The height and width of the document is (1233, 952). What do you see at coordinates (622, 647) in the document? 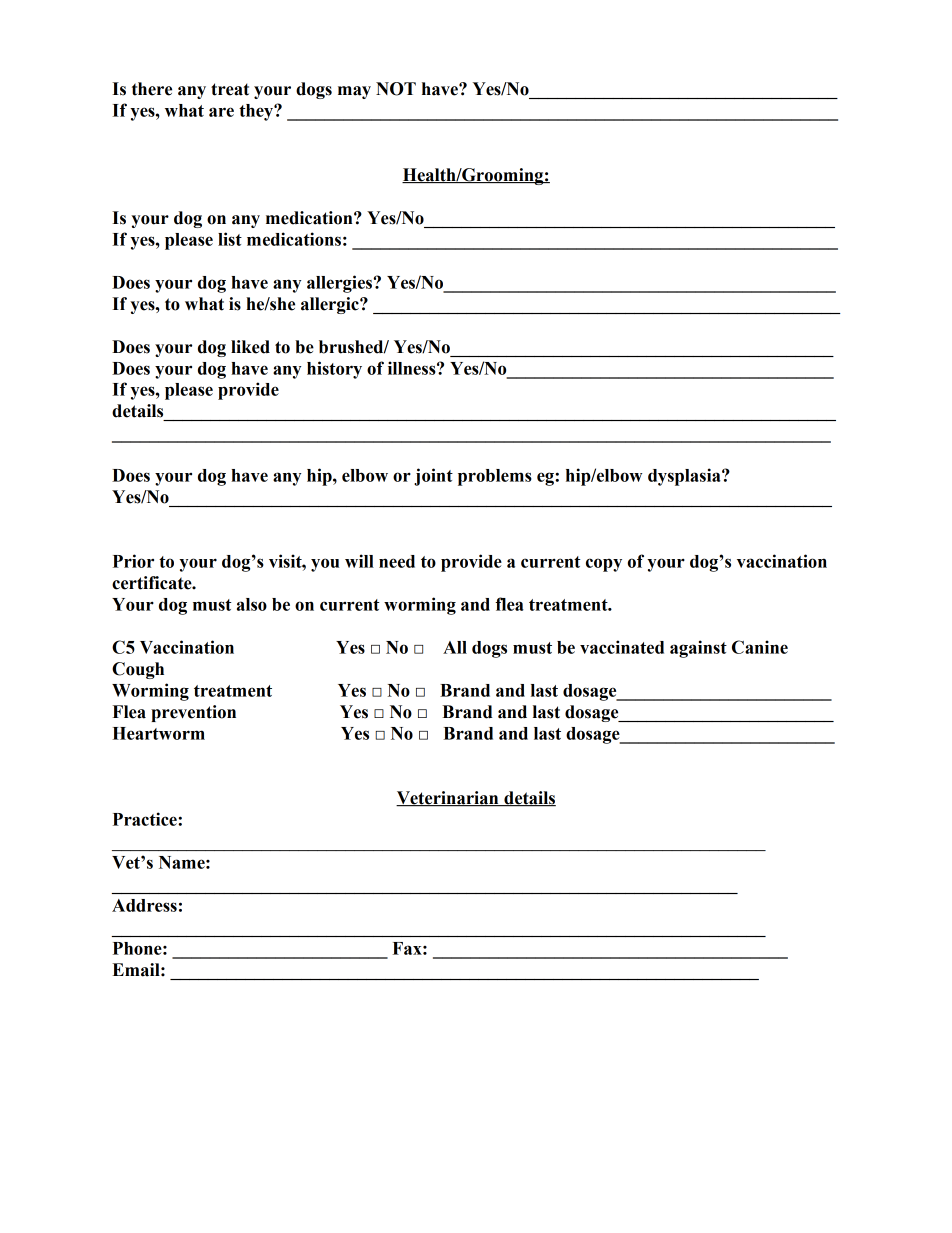
I see `vaccinated` at bounding box center [622, 647].
